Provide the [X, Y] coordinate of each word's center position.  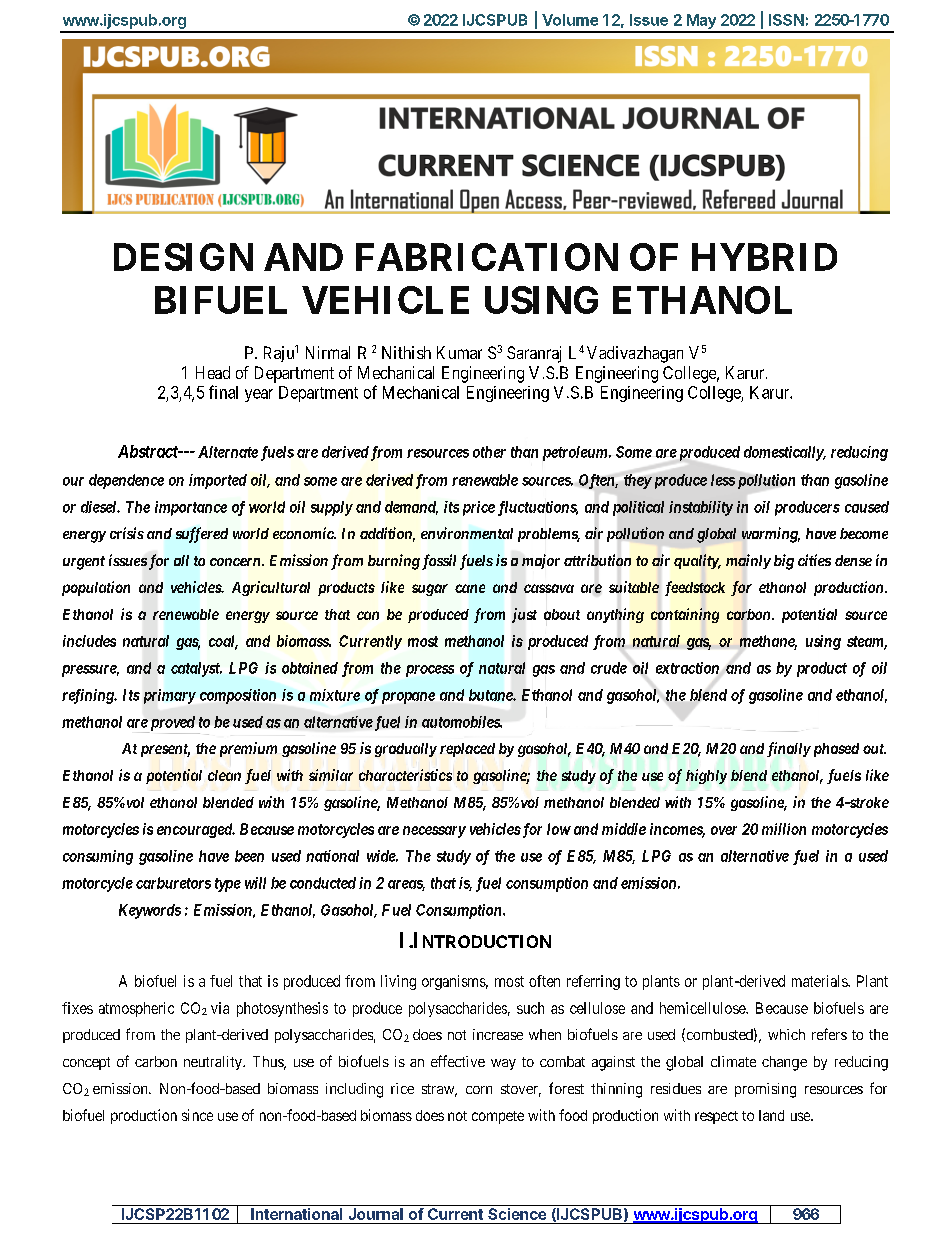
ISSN [786, 20]
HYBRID [764, 257]
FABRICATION [487, 257]
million [784, 829]
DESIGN [183, 257]
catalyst [196, 669]
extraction [687, 668]
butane [491, 695]
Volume [570, 20]
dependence [126, 481]
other [489, 452]
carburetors [173, 883]
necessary [434, 832]
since [197, 1115]
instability [701, 508]
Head [213, 372]
